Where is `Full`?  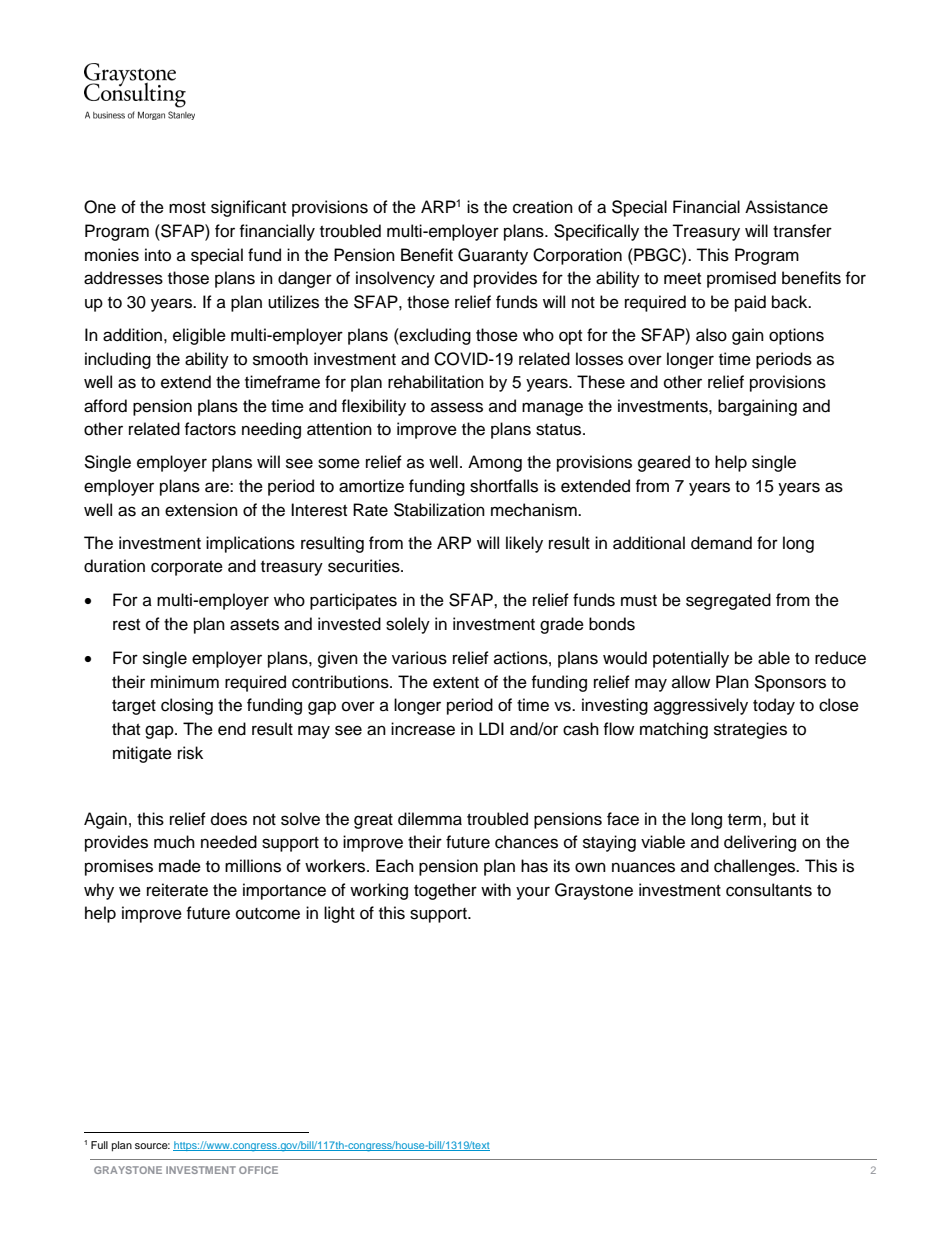 Full is located at coordinates (99, 1145).
